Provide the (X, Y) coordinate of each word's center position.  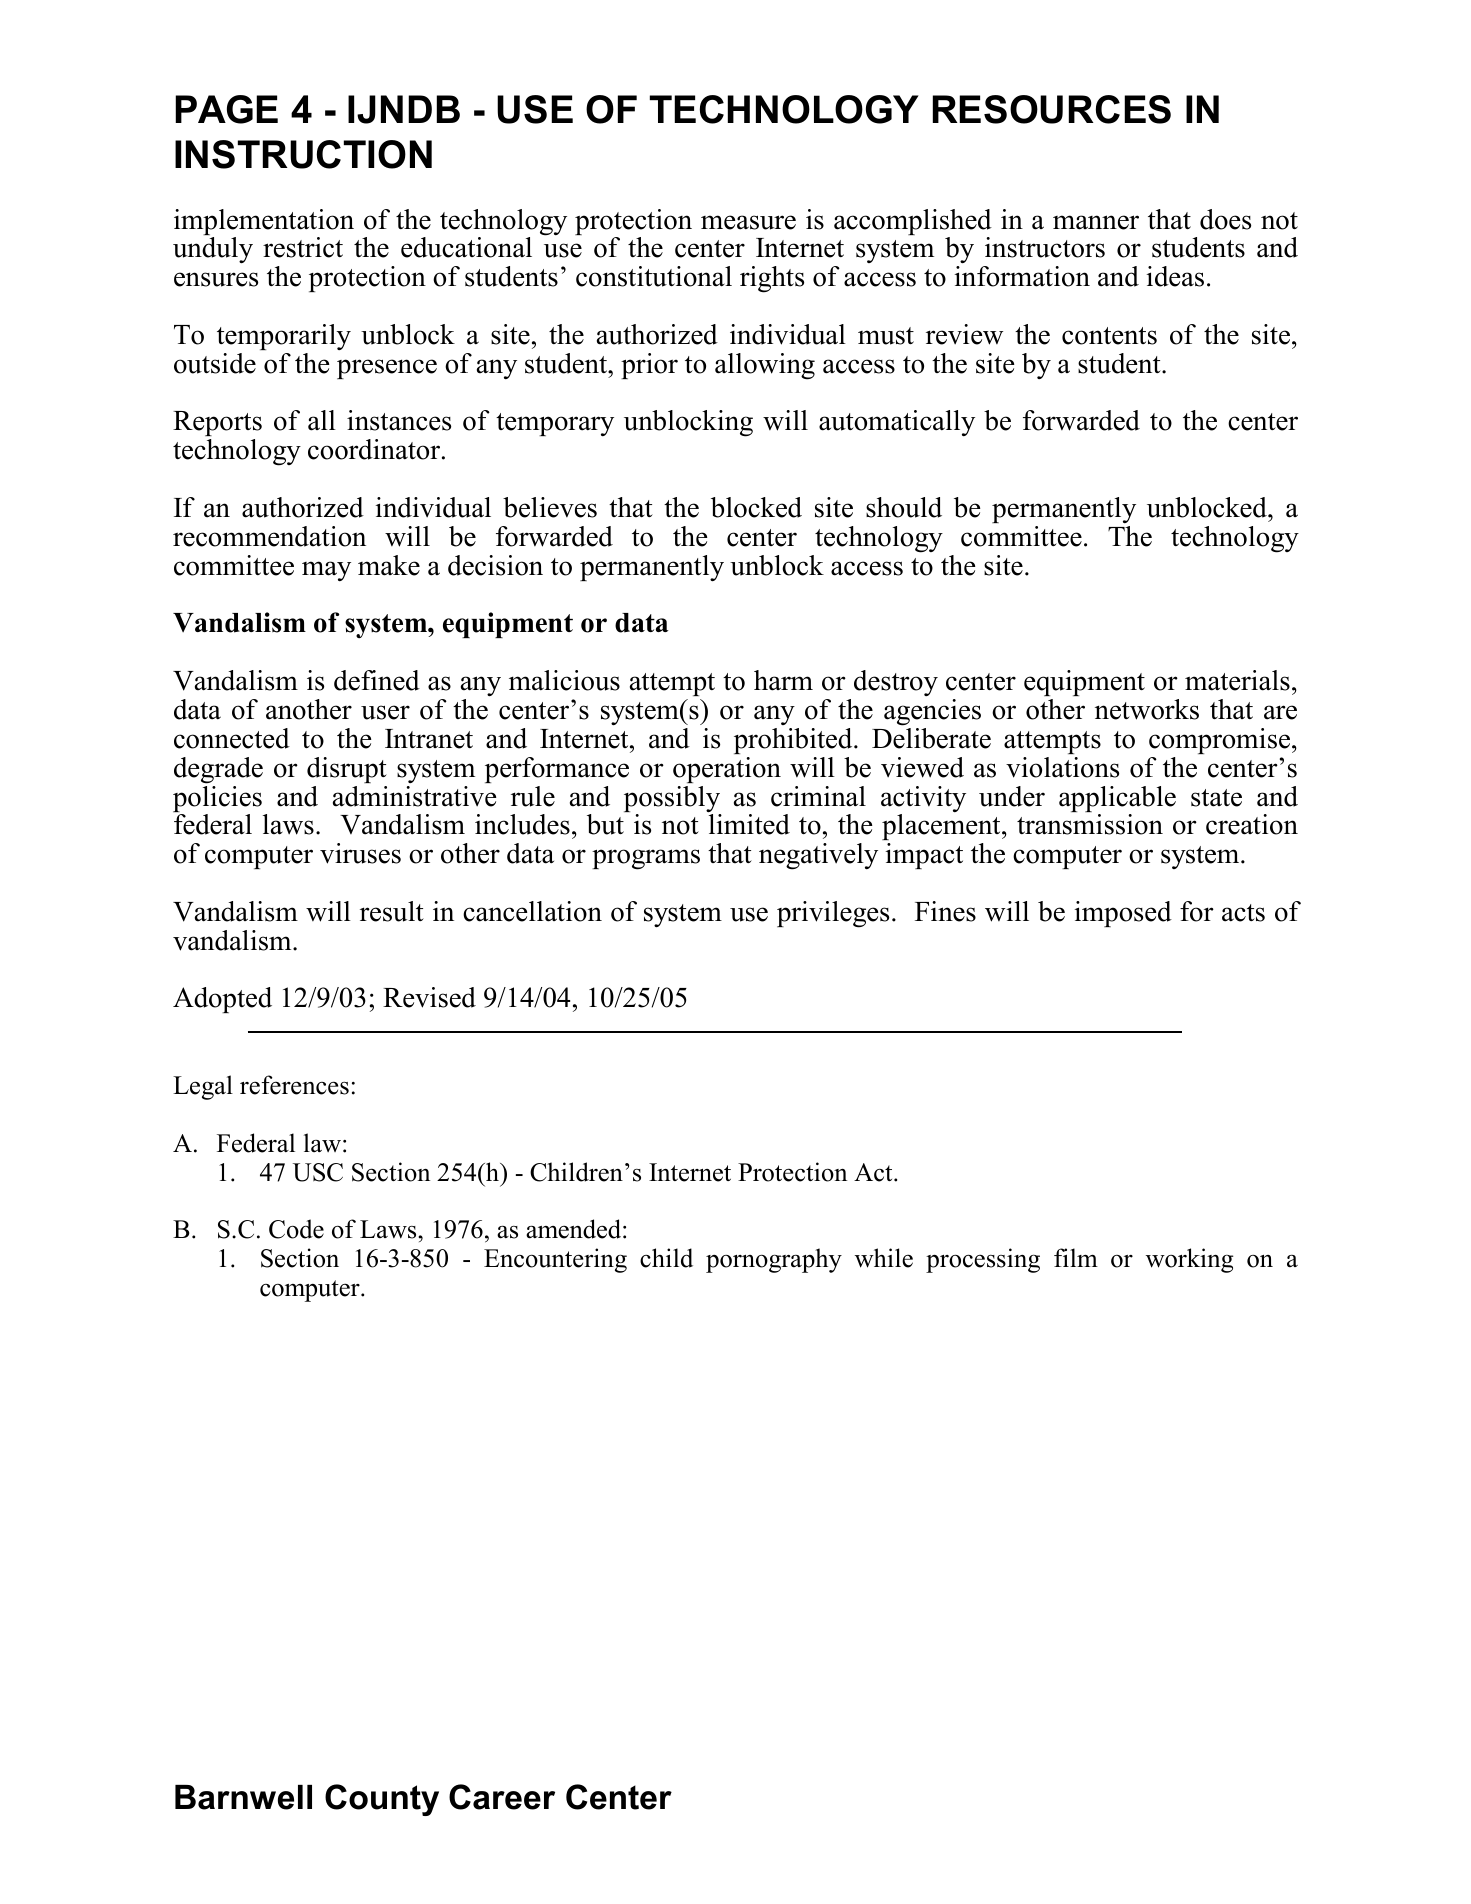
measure (748, 222)
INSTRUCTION (303, 154)
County (382, 1800)
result (392, 911)
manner (1096, 222)
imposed (1123, 914)
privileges (833, 914)
